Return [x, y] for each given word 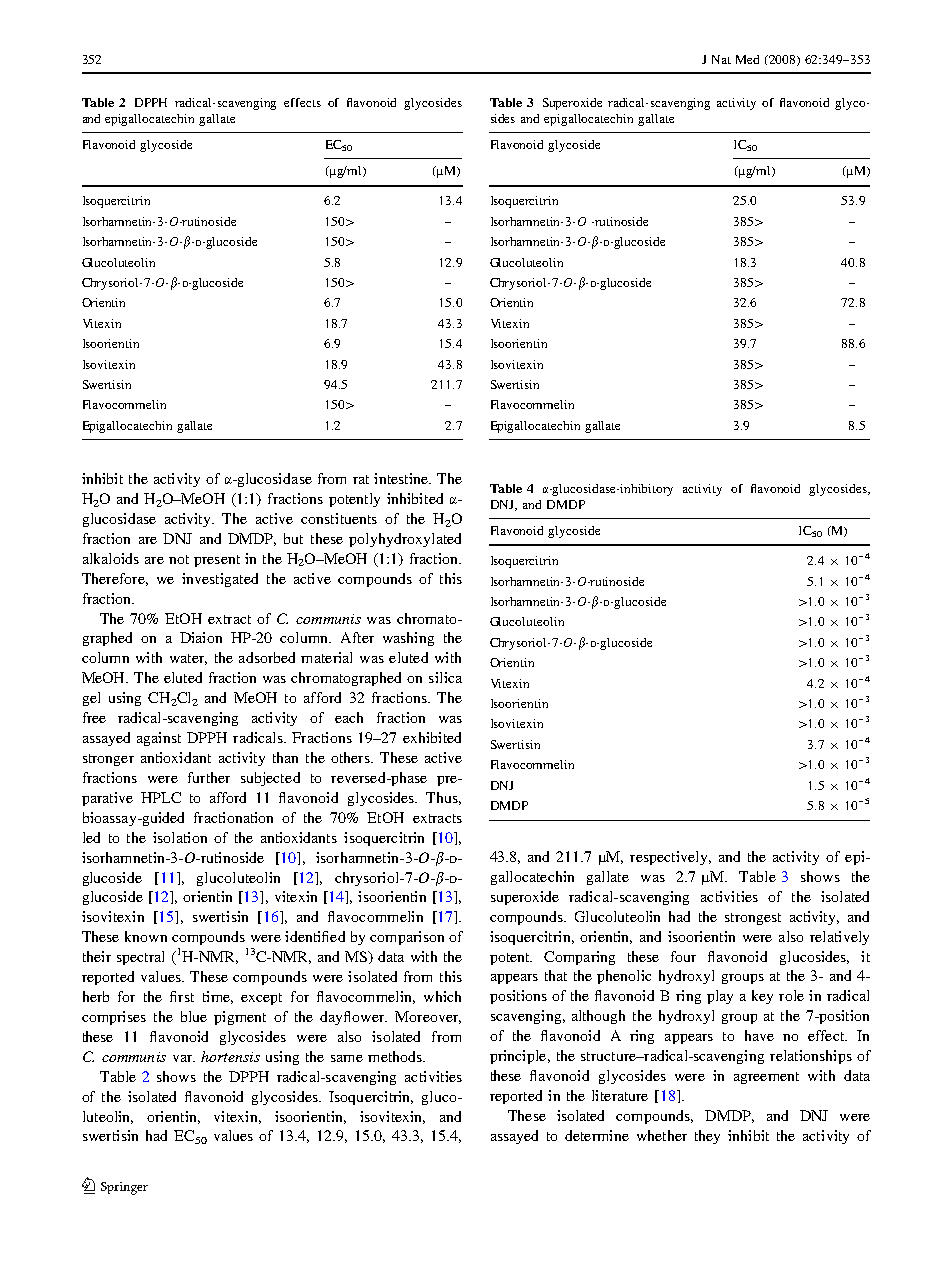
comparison [407, 938]
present [217, 561]
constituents [339, 518]
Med [747, 59]
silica [445, 677]
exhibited [432, 737]
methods [396, 1056]
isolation [180, 837]
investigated [220, 580]
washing [408, 639]
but [293, 538]
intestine [402, 478]
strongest [753, 919]
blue [194, 1016]
